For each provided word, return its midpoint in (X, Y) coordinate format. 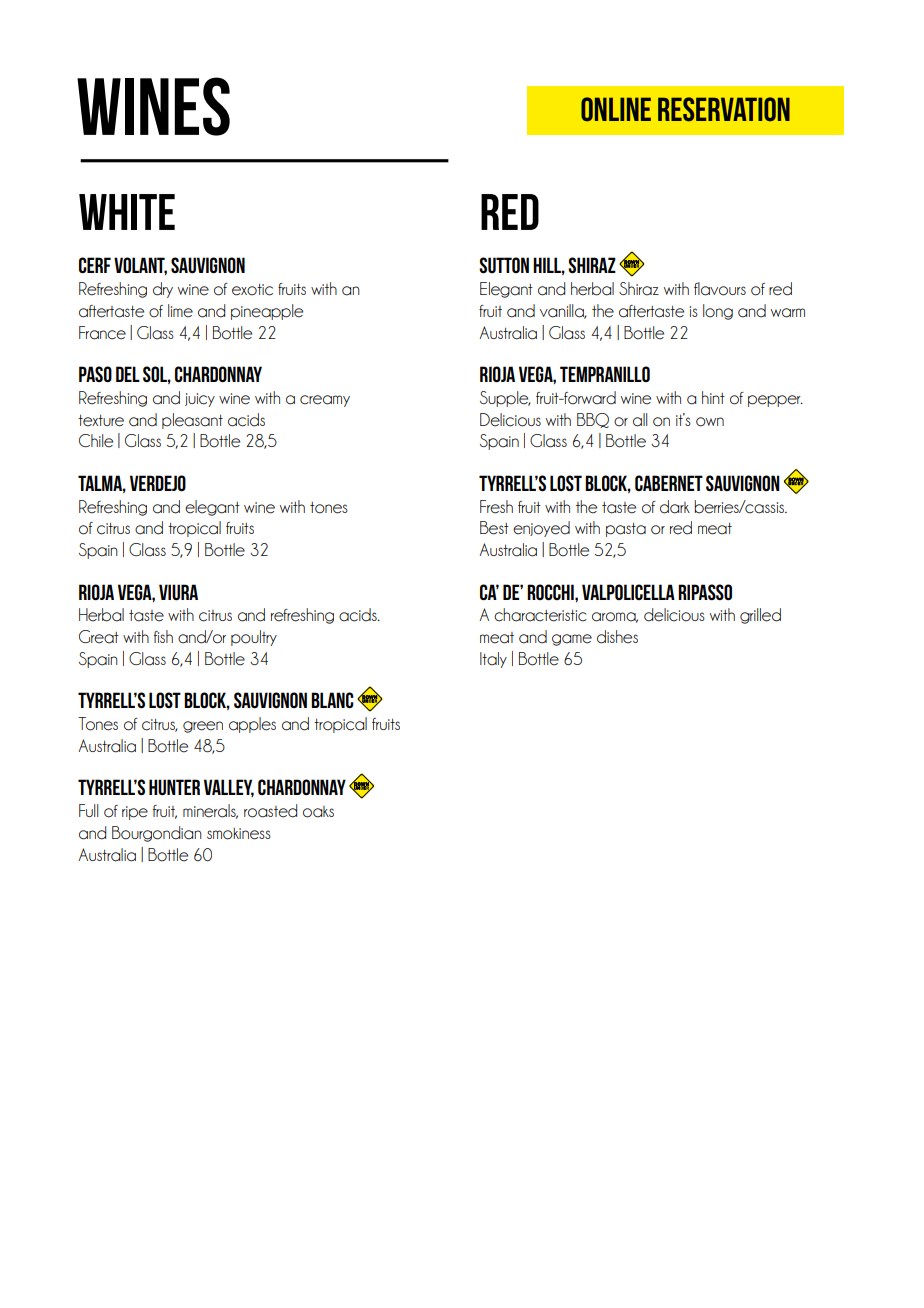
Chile (96, 441)
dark (675, 507)
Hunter (174, 787)
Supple (505, 399)
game (572, 640)
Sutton (504, 265)
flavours (720, 289)
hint (713, 397)
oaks (318, 812)
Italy (493, 660)
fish (163, 636)
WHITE (127, 212)
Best (494, 528)
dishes (617, 637)
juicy (200, 400)
